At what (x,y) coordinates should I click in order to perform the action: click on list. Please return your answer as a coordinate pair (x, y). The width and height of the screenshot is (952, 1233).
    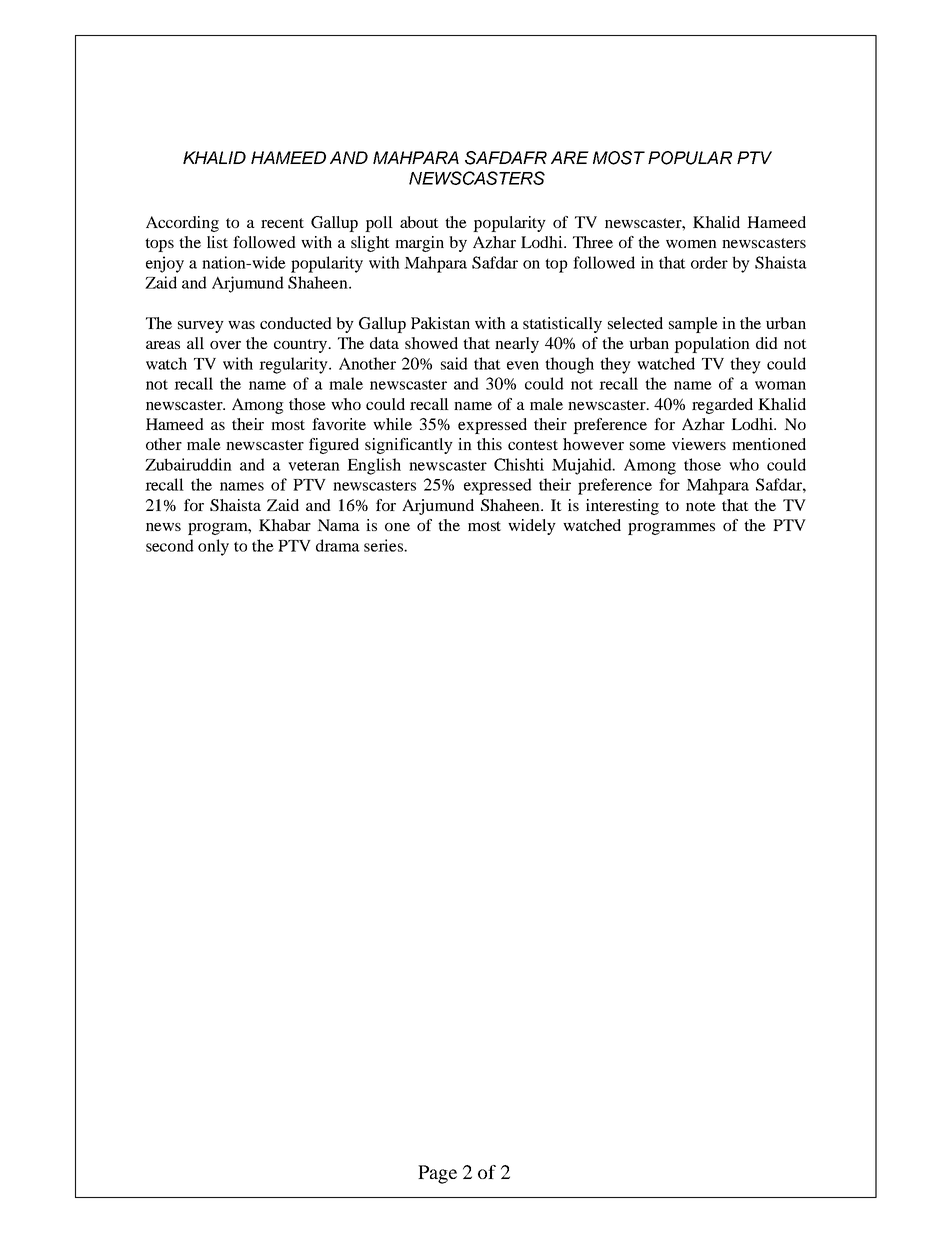
    Looking at the image, I should click on (217, 242).
